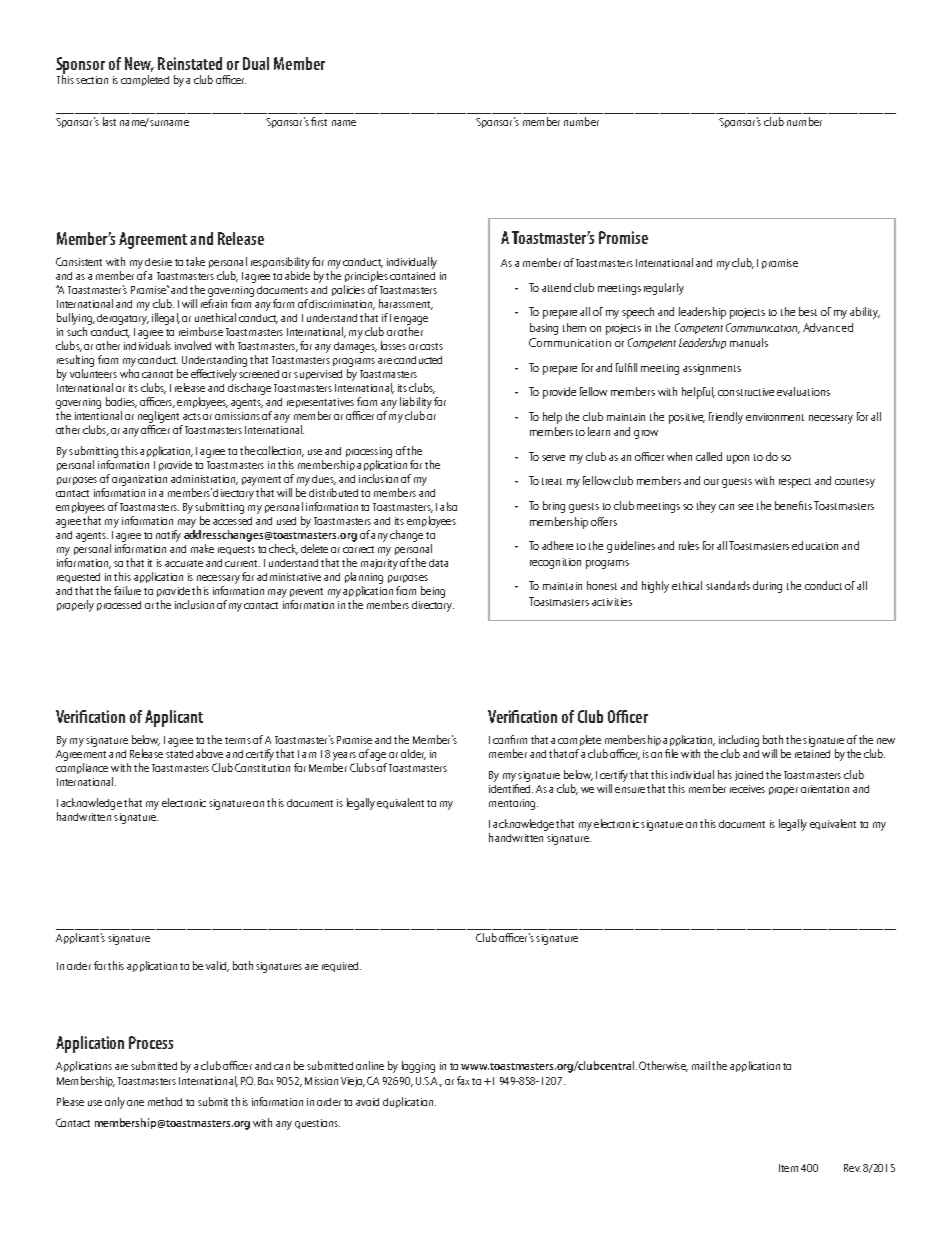 The image size is (952, 1233). I want to click on last, so click(109, 121).
